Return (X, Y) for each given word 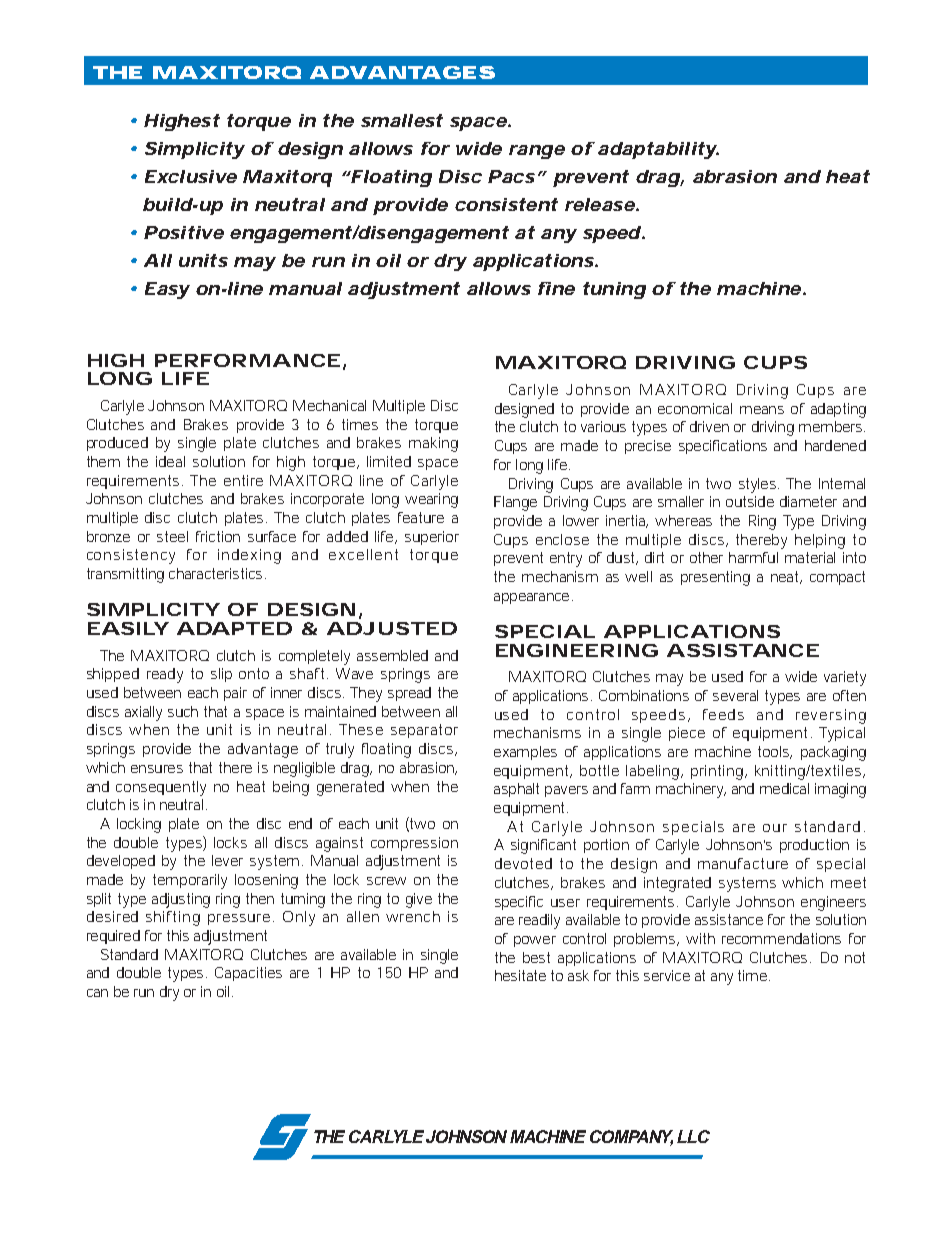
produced (117, 444)
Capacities (248, 974)
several (735, 695)
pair (235, 694)
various (603, 426)
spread (409, 694)
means (762, 410)
